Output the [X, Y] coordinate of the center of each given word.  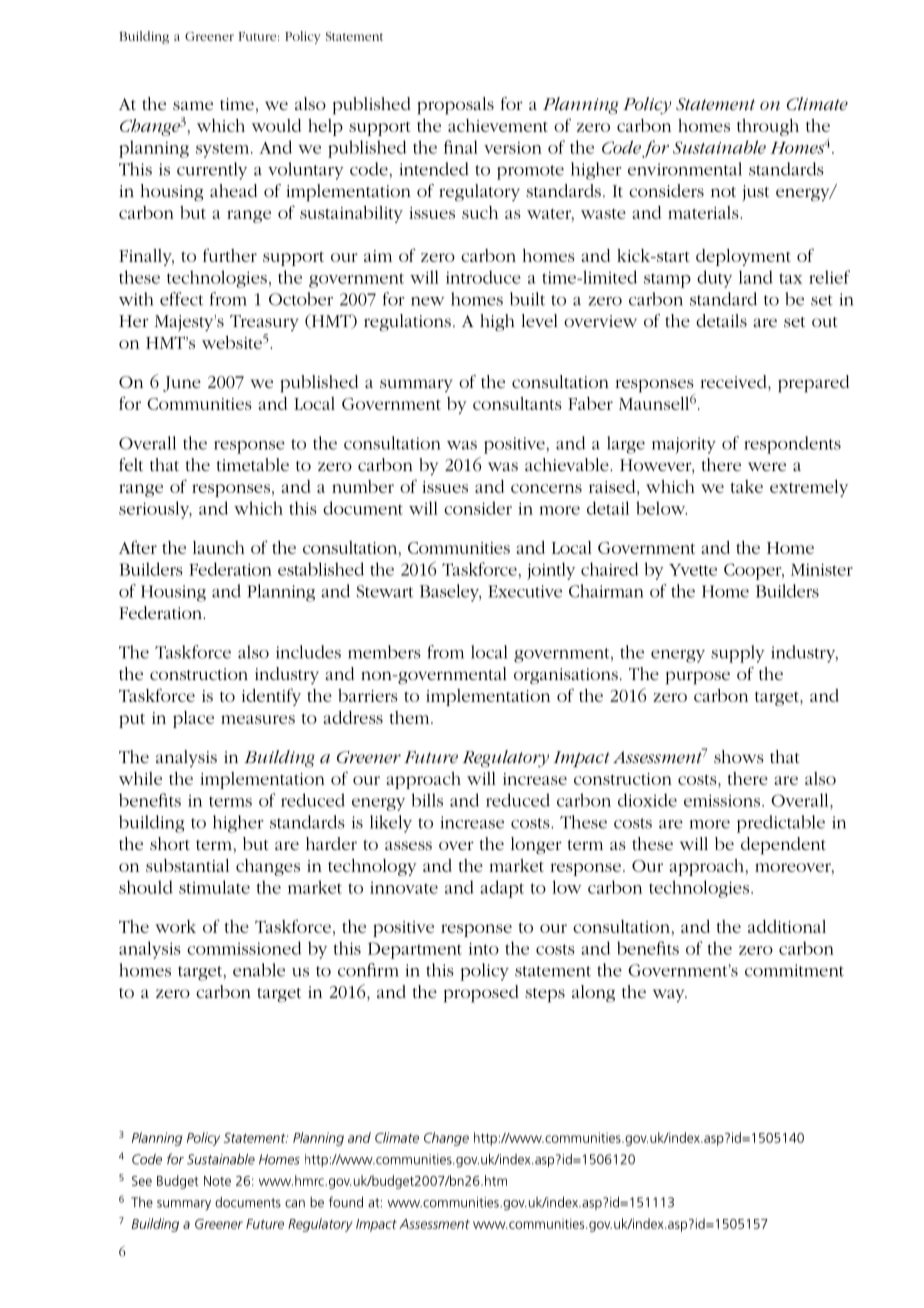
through [768, 127]
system [224, 150]
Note [217, 1181]
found [346, 1202]
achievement [498, 125]
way [670, 995]
